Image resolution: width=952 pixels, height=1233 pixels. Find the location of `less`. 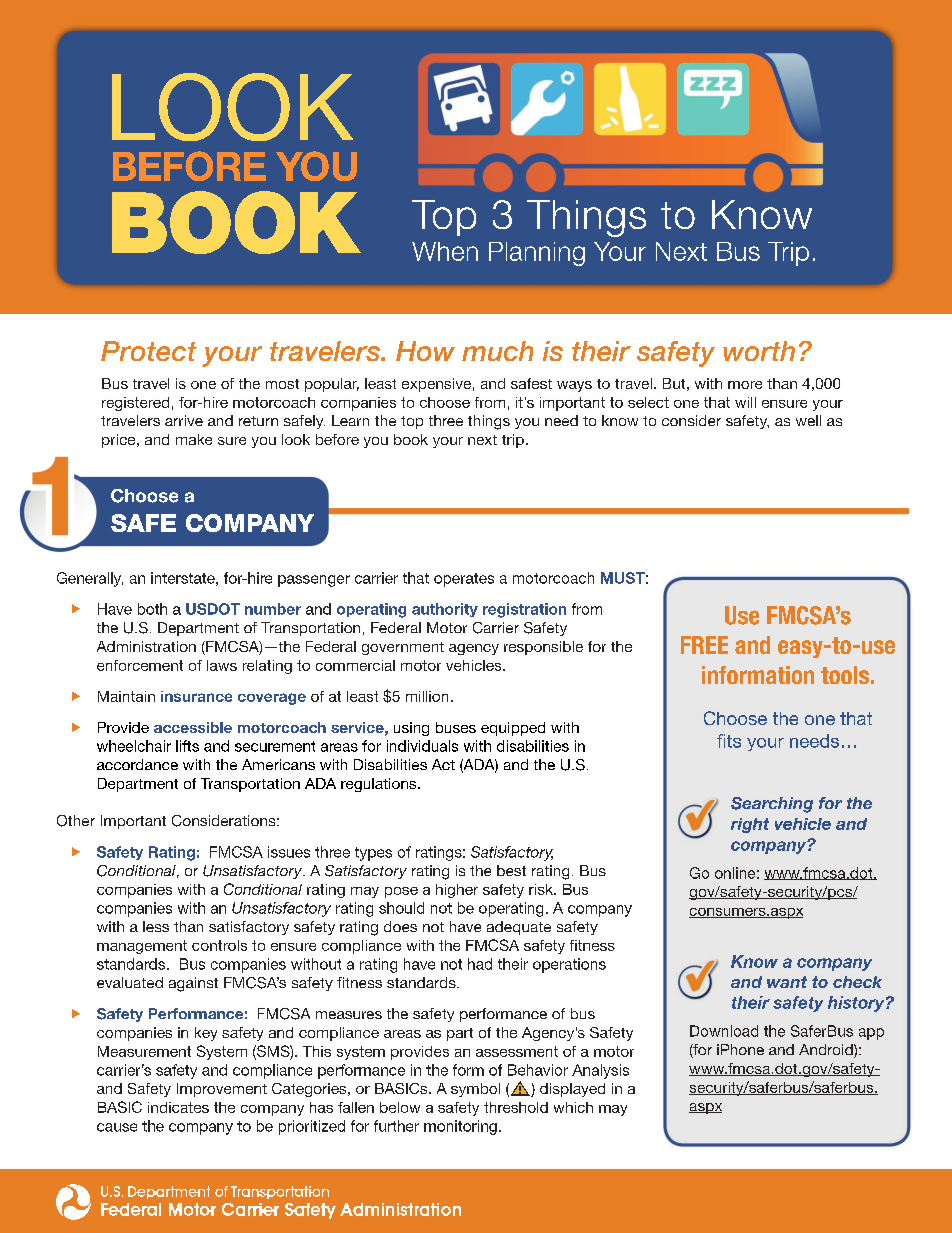

less is located at coordinates (156, 926).
